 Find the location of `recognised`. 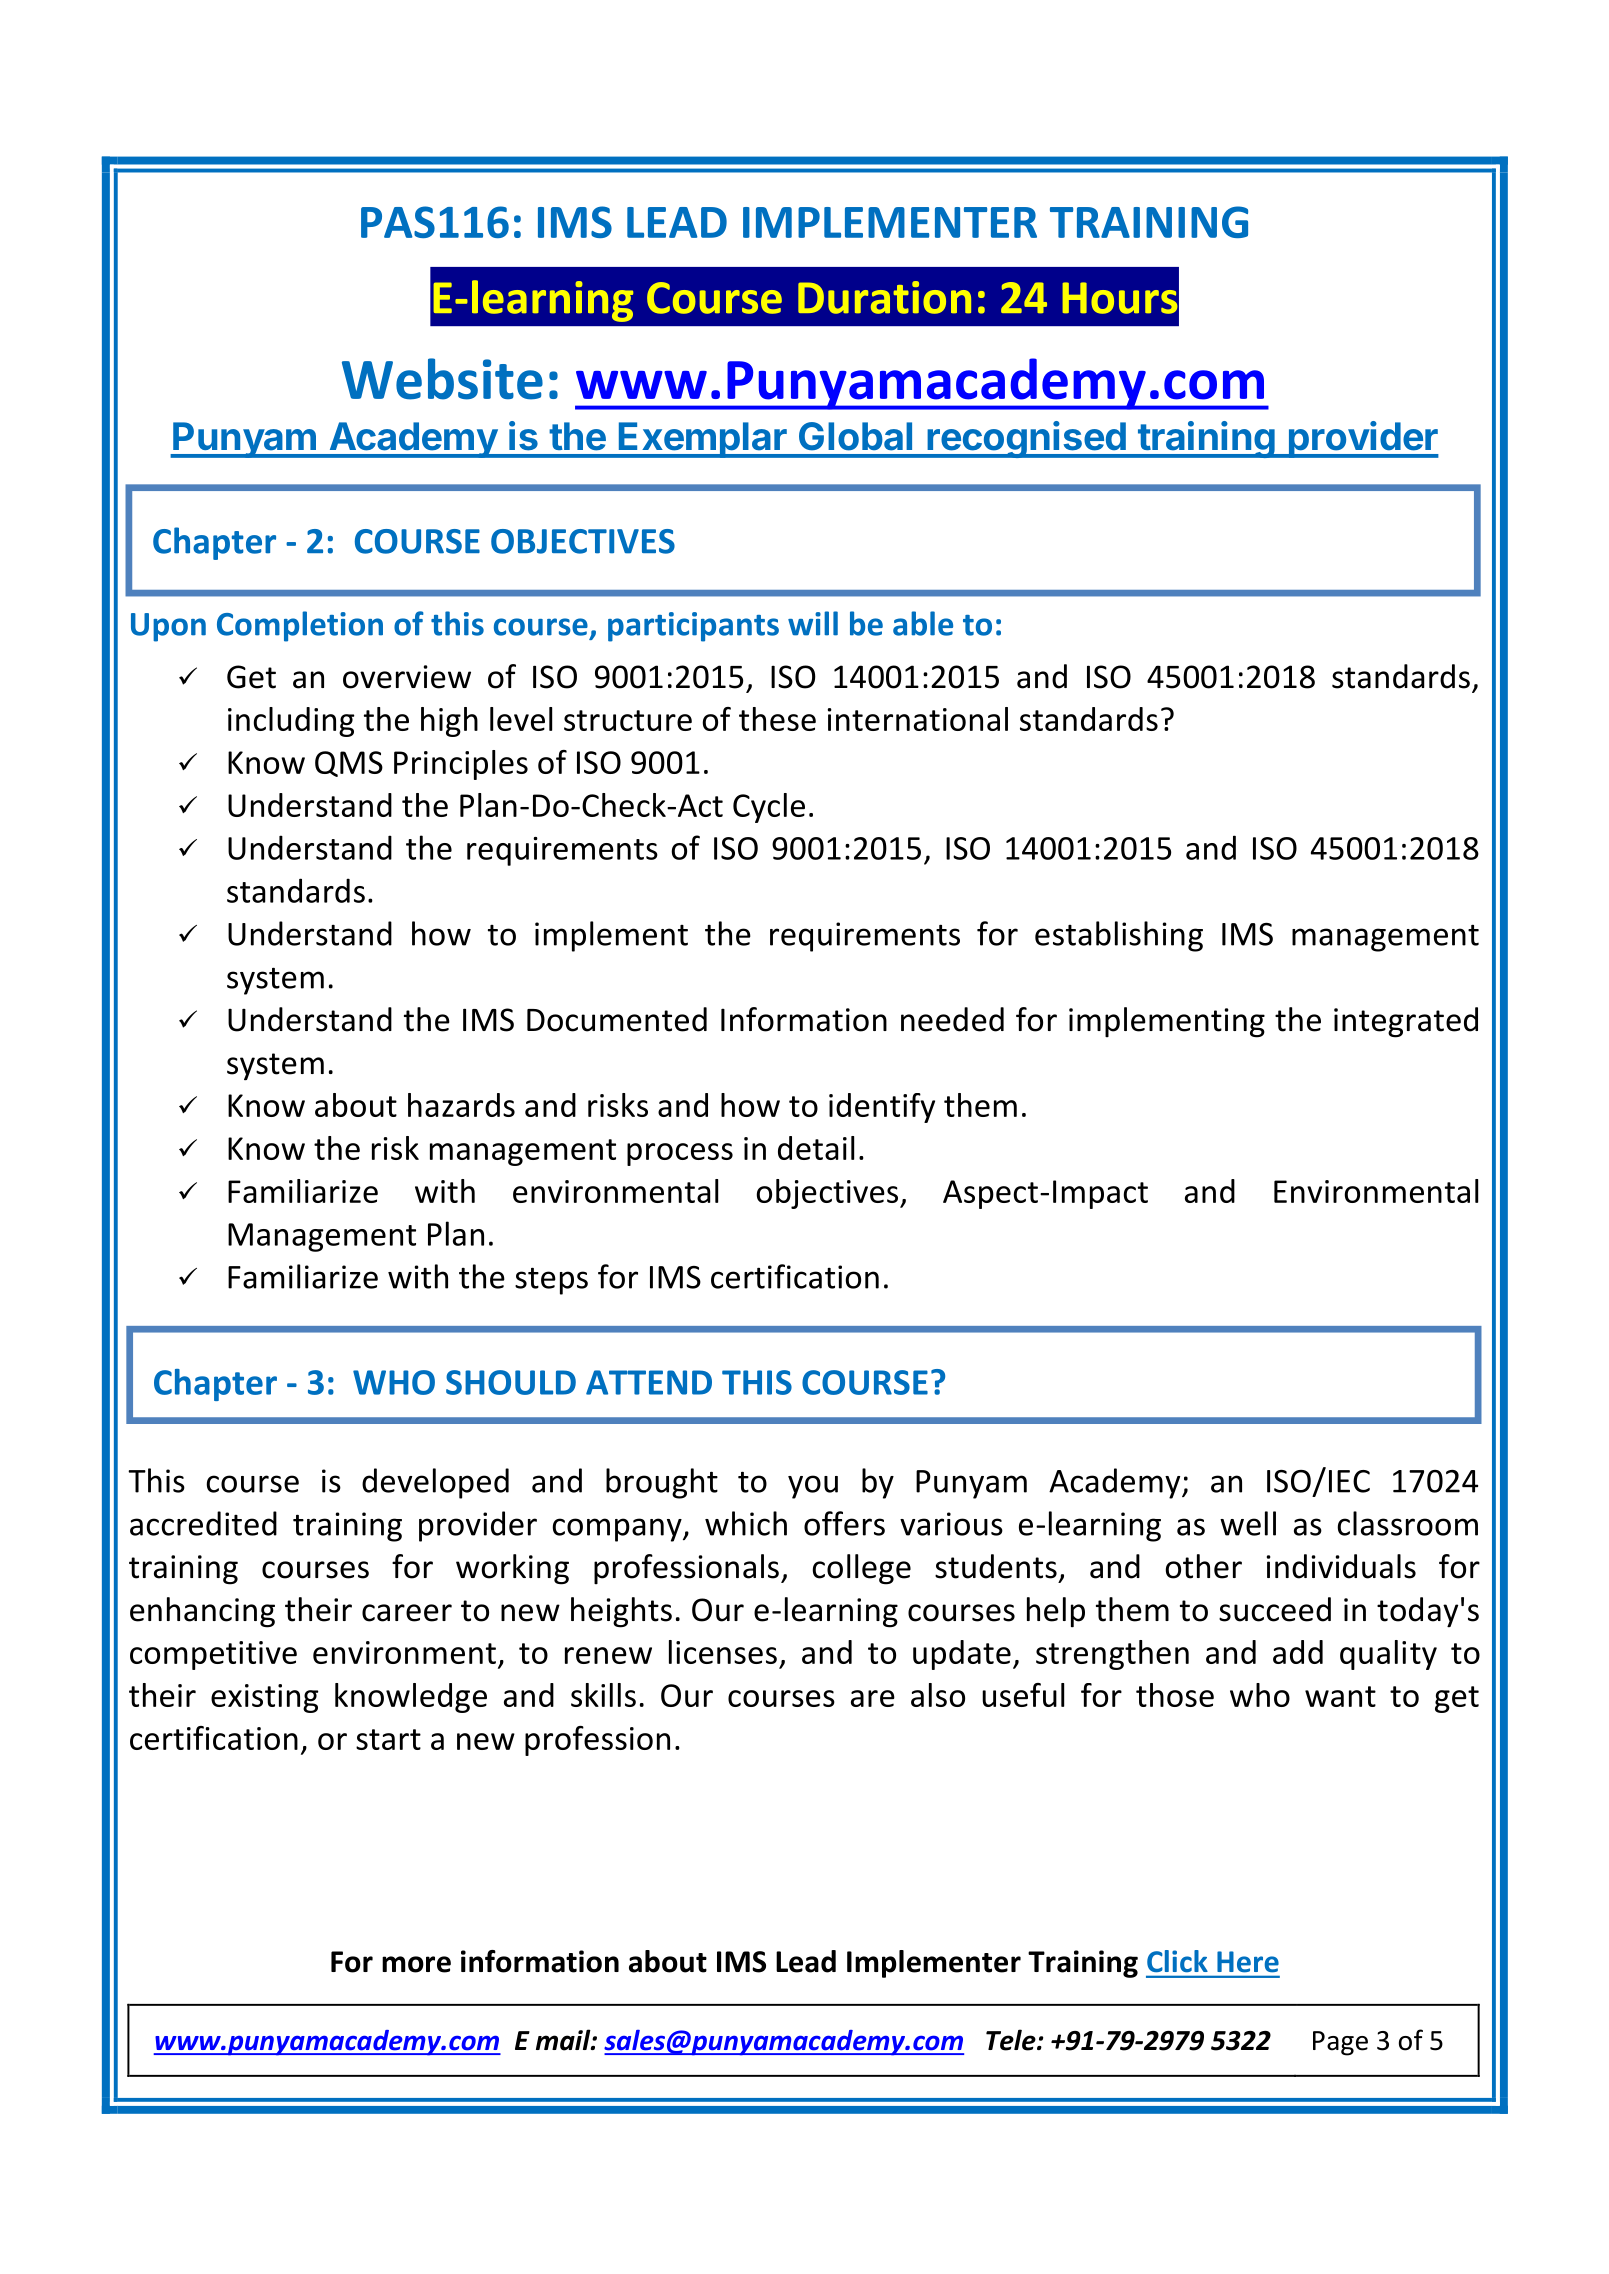

recognised is located at coordinates (1026, 439).
